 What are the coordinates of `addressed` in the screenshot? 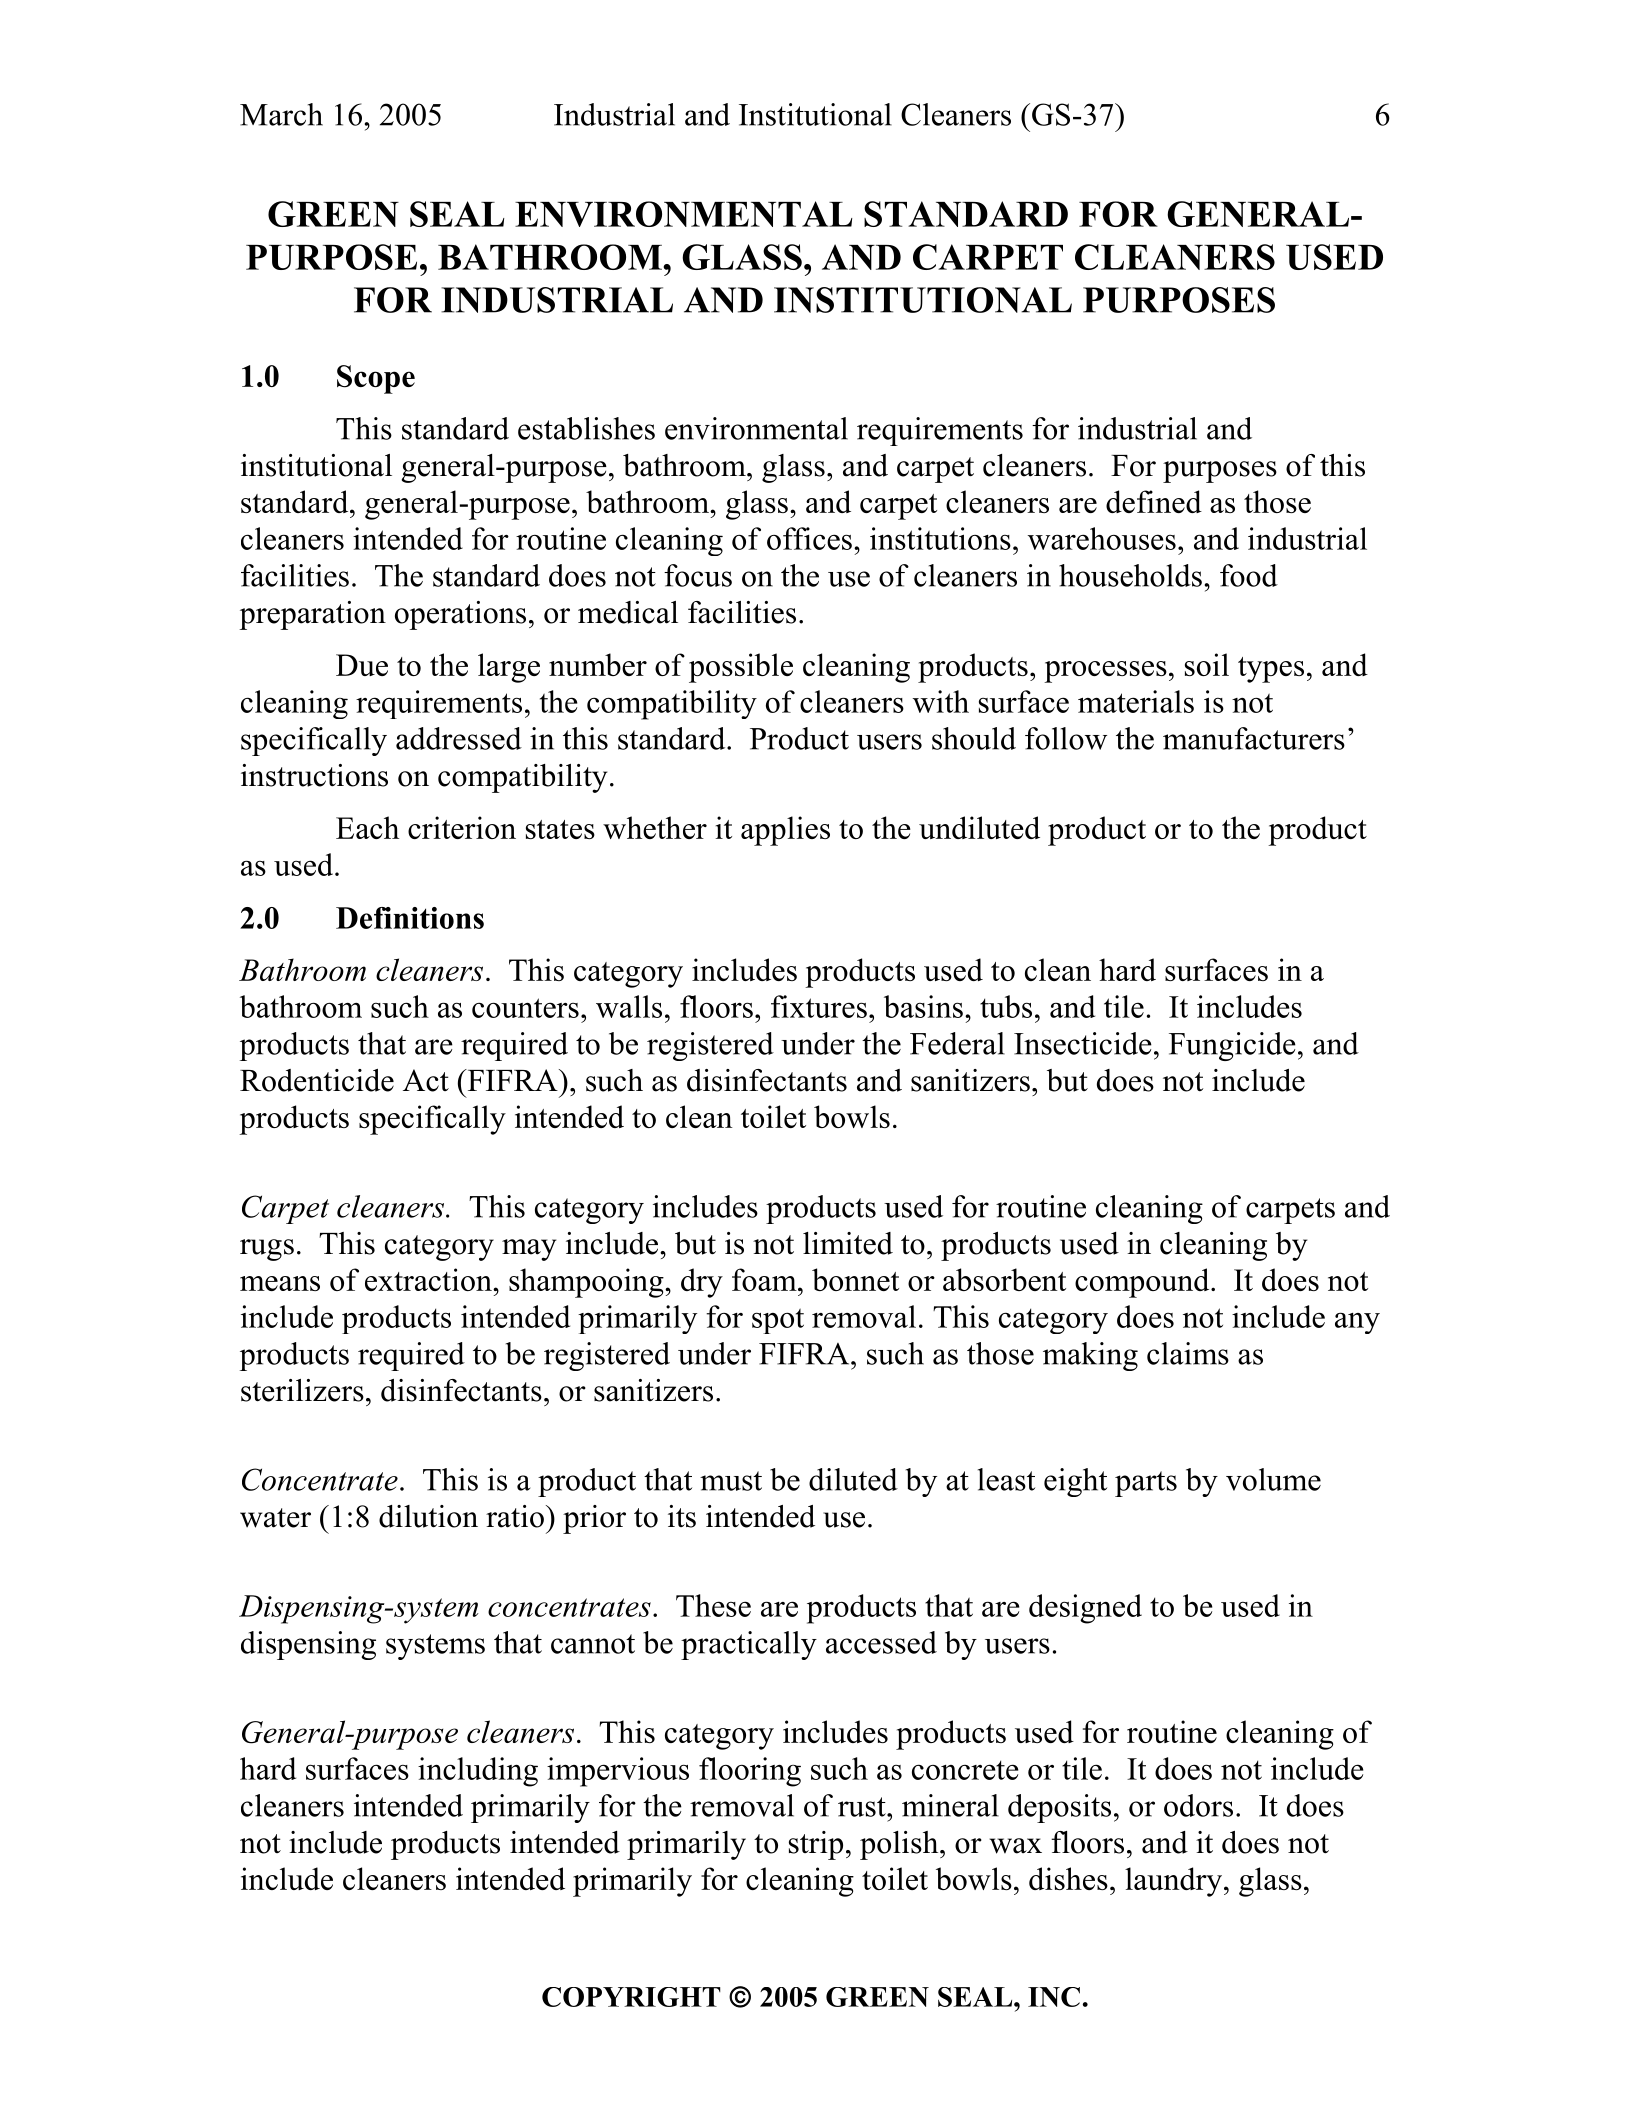 It's located at (459, 738).
